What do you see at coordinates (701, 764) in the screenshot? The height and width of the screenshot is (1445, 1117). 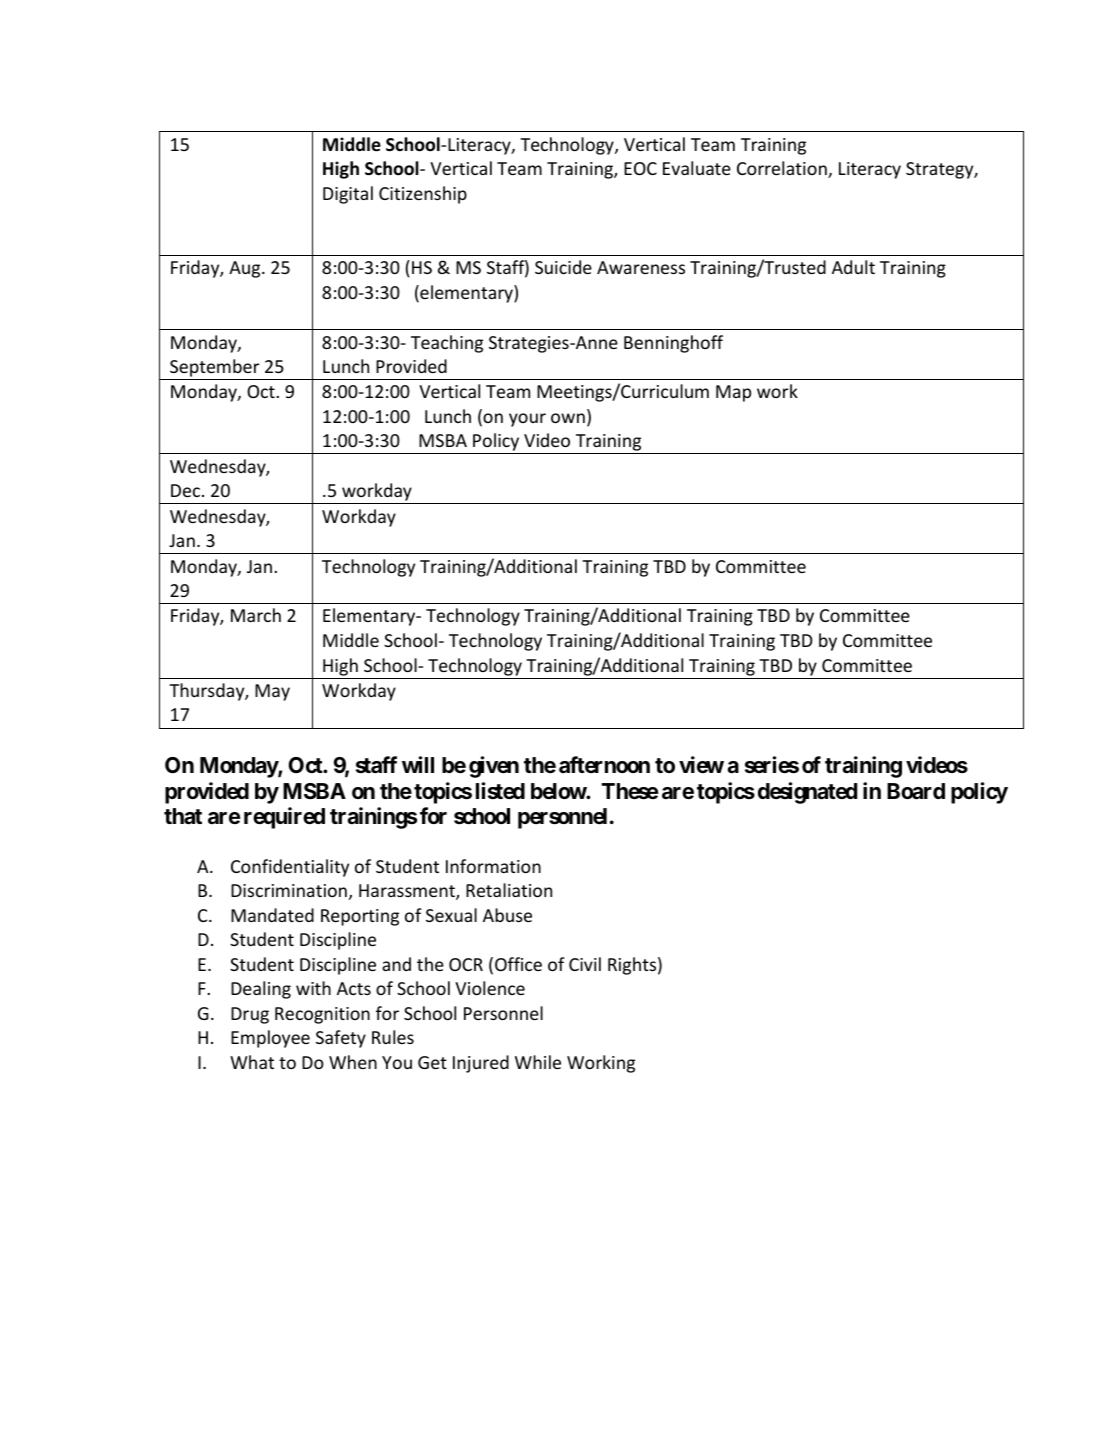 I see `view` at bounding box center [701, 764].
